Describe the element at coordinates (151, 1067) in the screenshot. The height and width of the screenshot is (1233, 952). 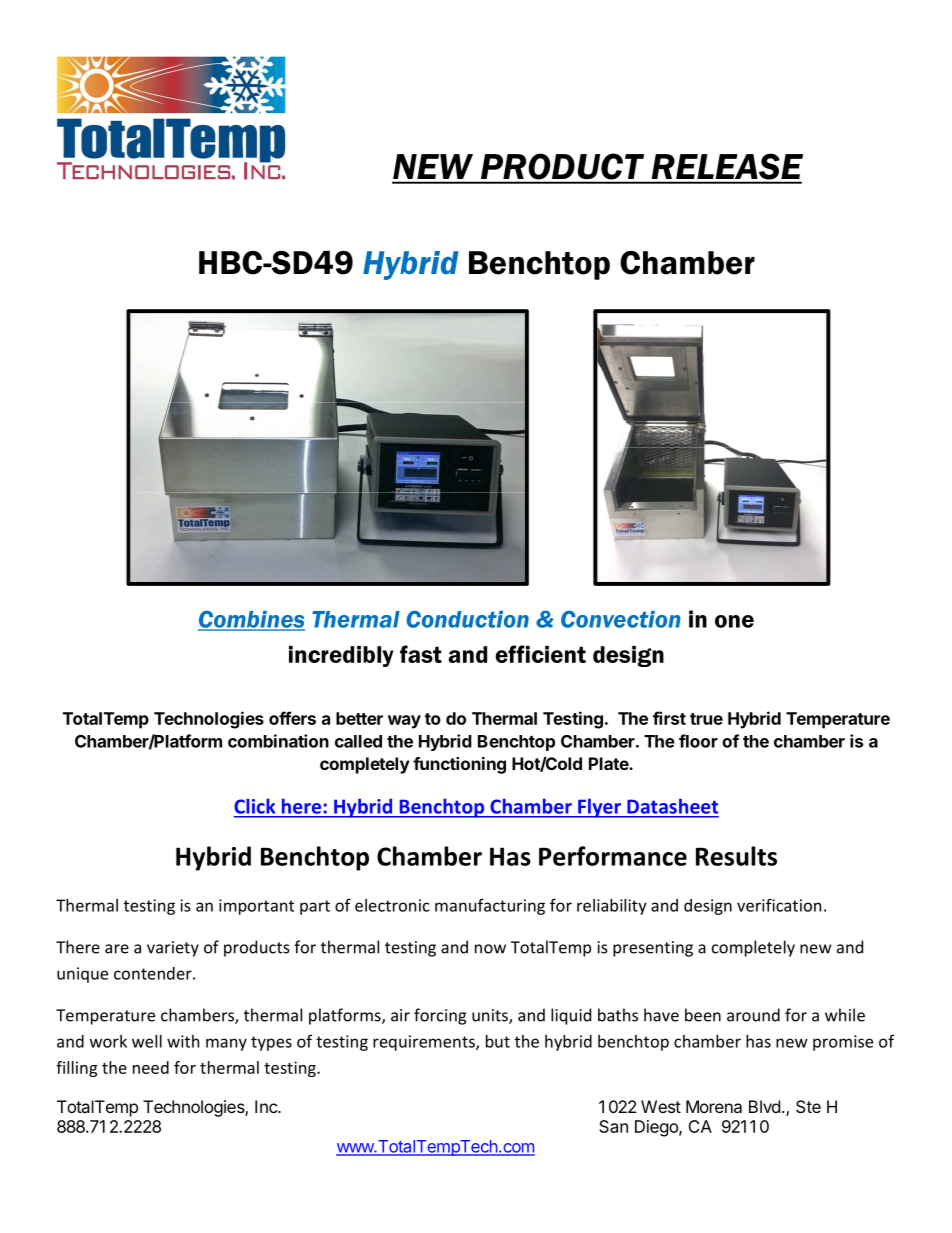
I see `need` at that location.
